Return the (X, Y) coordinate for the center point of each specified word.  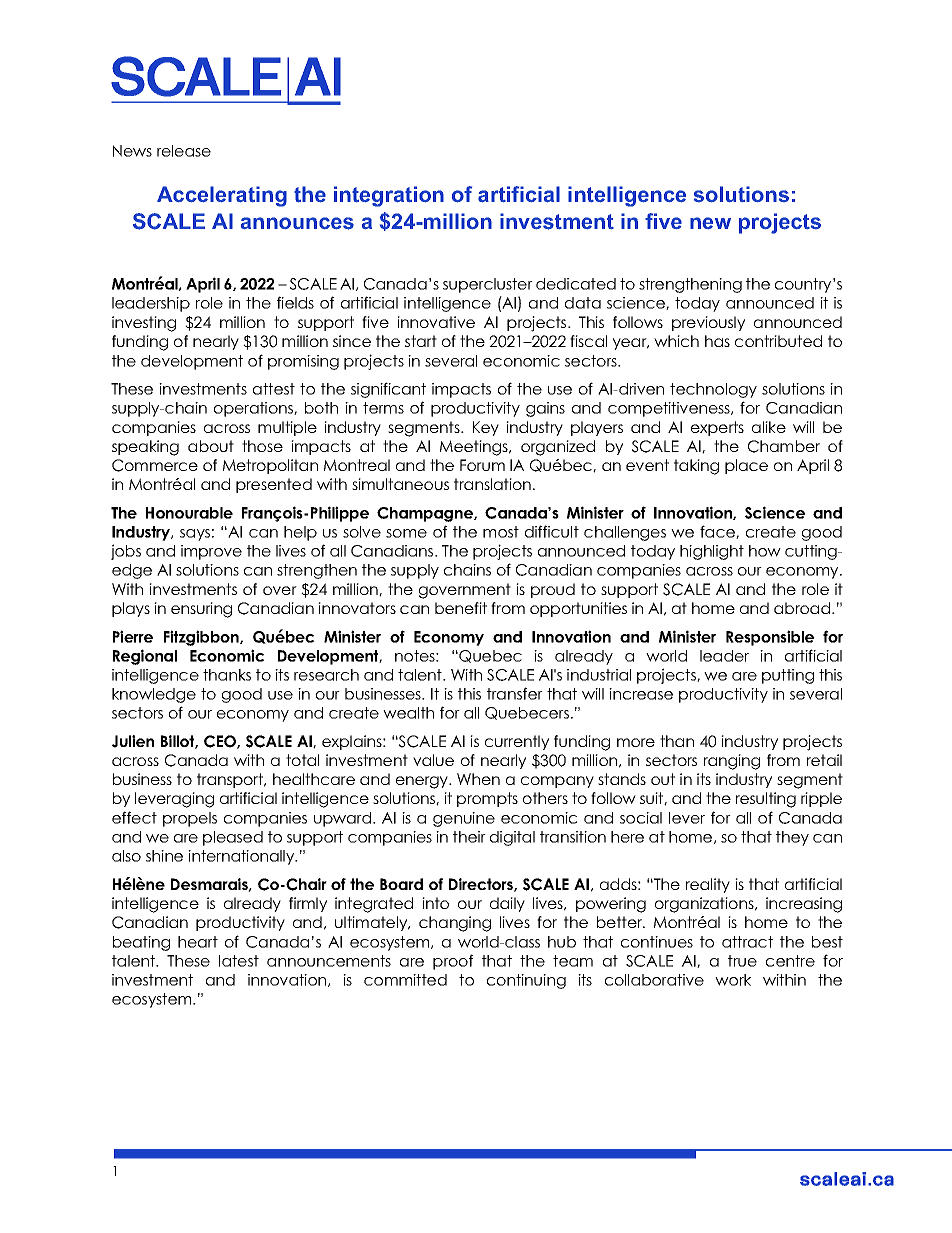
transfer (515, 693)
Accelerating (222, 196)
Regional (145, 657)
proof (453, 962)
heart (198, 942)
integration (389, 196)
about (211, 446)
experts (717, 428)
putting (788, 676)
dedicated (576, 284)
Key (486, 428)
